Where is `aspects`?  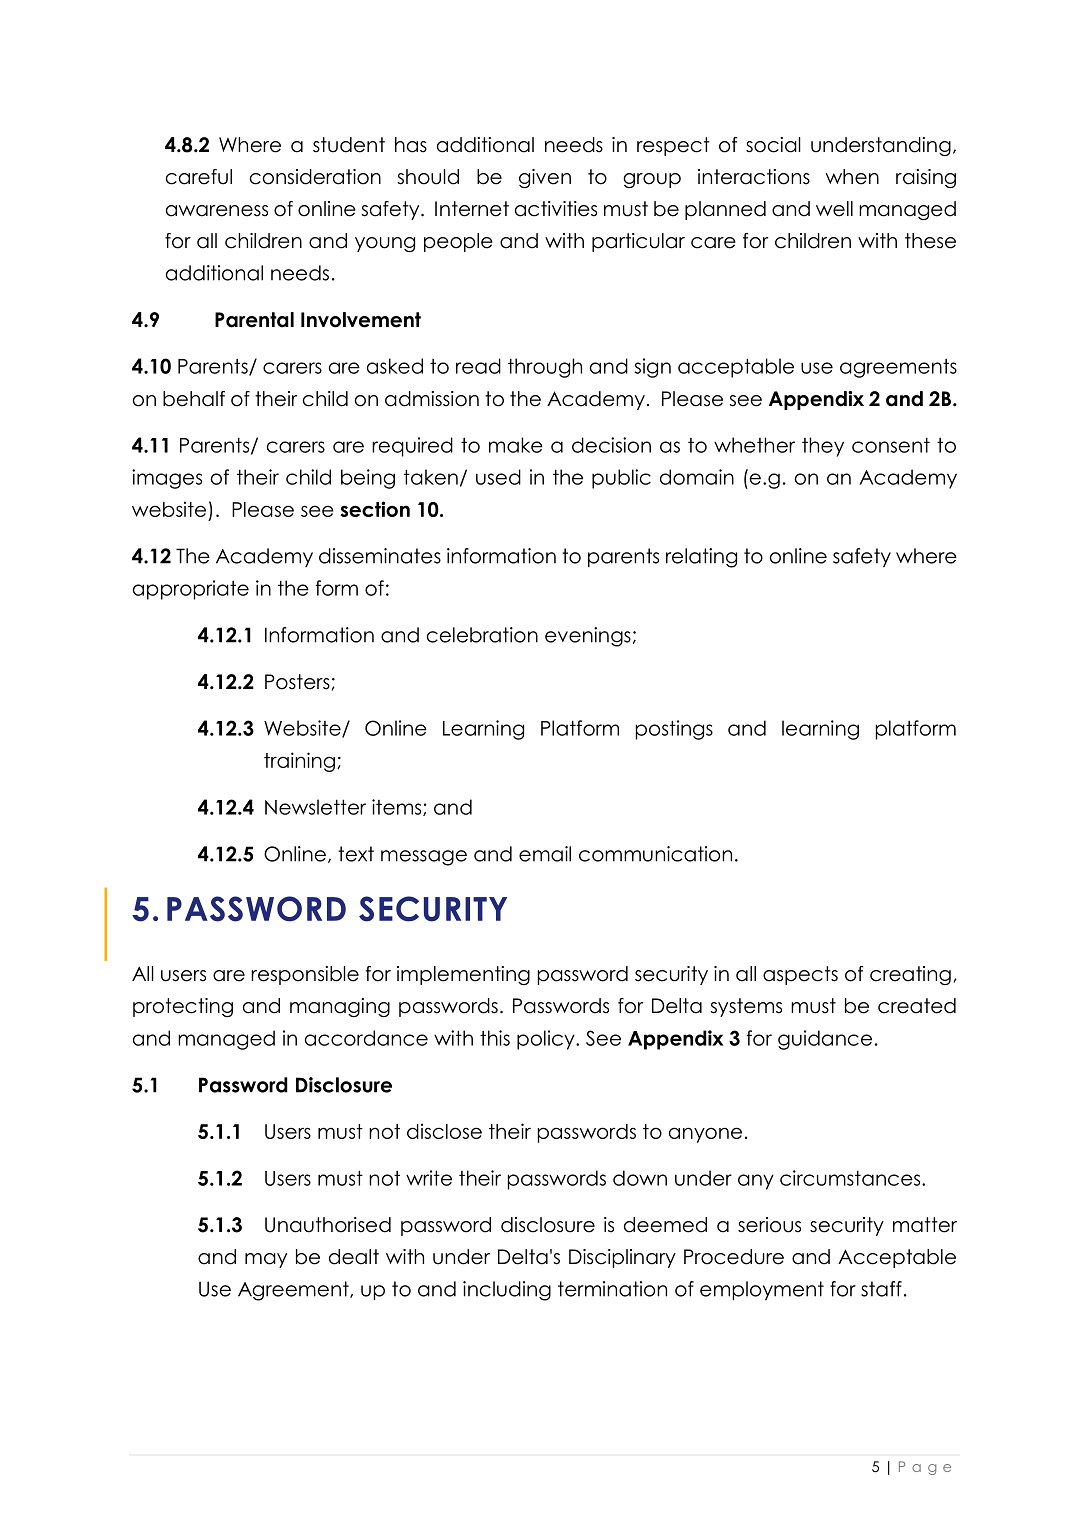
aspects is located at coordinates (800, 975).
